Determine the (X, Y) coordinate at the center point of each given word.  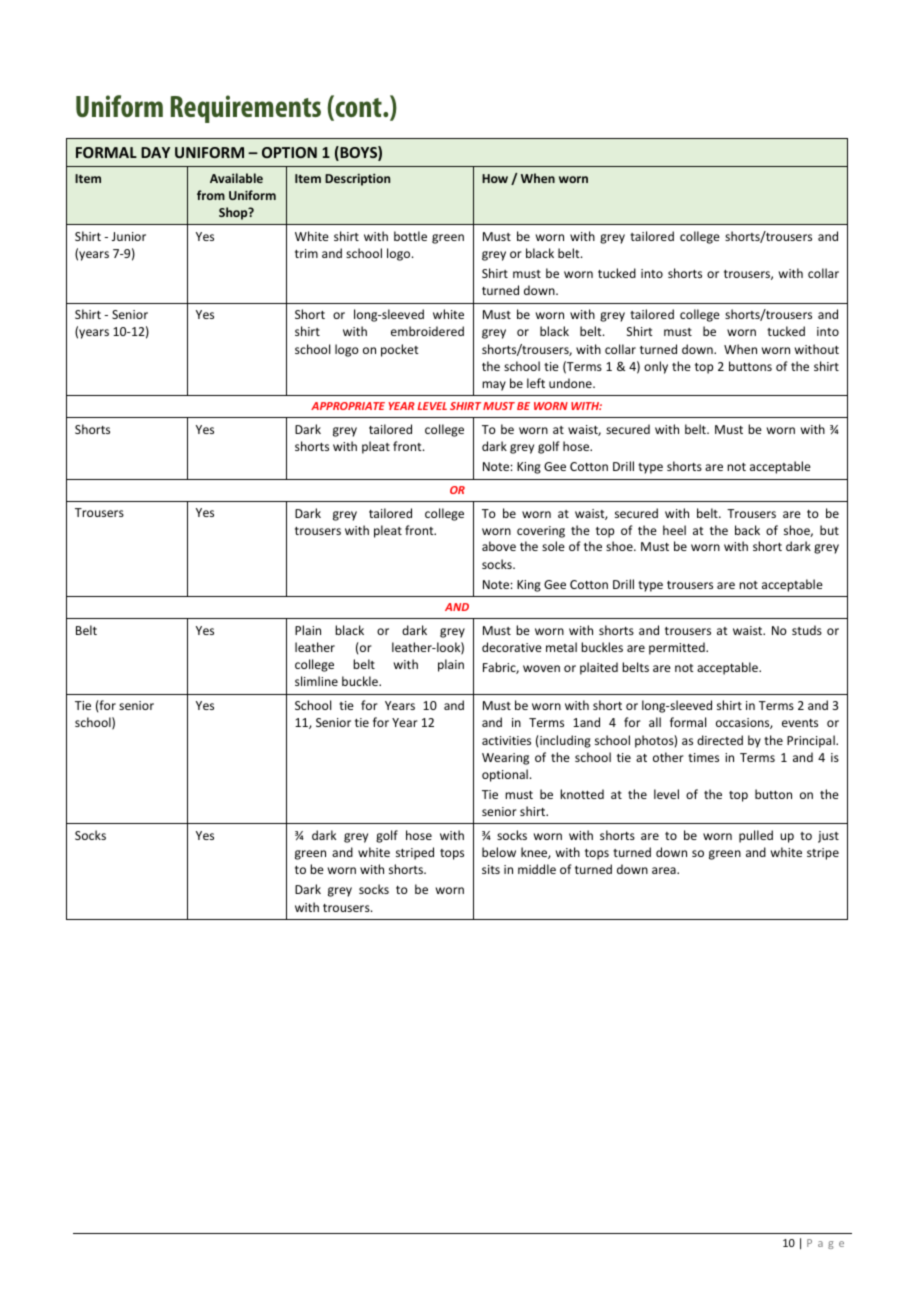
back (747, 530)
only (656, 367)
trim (306, 253)
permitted (678, 648)
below (499, 852)
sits (491, 869)
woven (541, 668)
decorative (512, 647)
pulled (756, 836)
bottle (410, 236)
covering (541, 532)
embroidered (427, 331)
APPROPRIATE (348, 406)
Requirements (246, 109)
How (495, 178)
